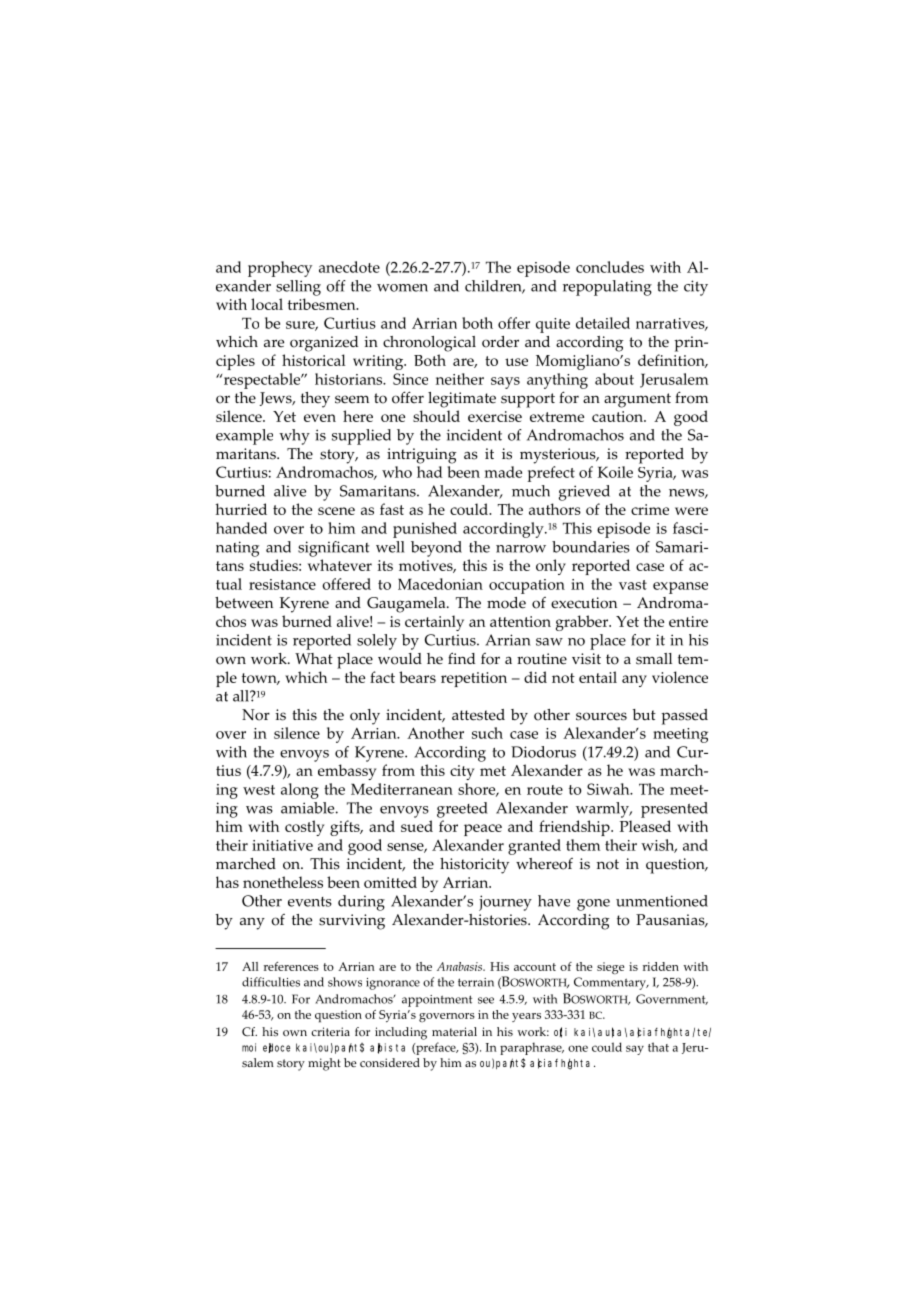 The height and width of the screenshot is (1308, 924). Describe the element at coordinates (654, 659) in the screenshot. I see `small` at that location.
